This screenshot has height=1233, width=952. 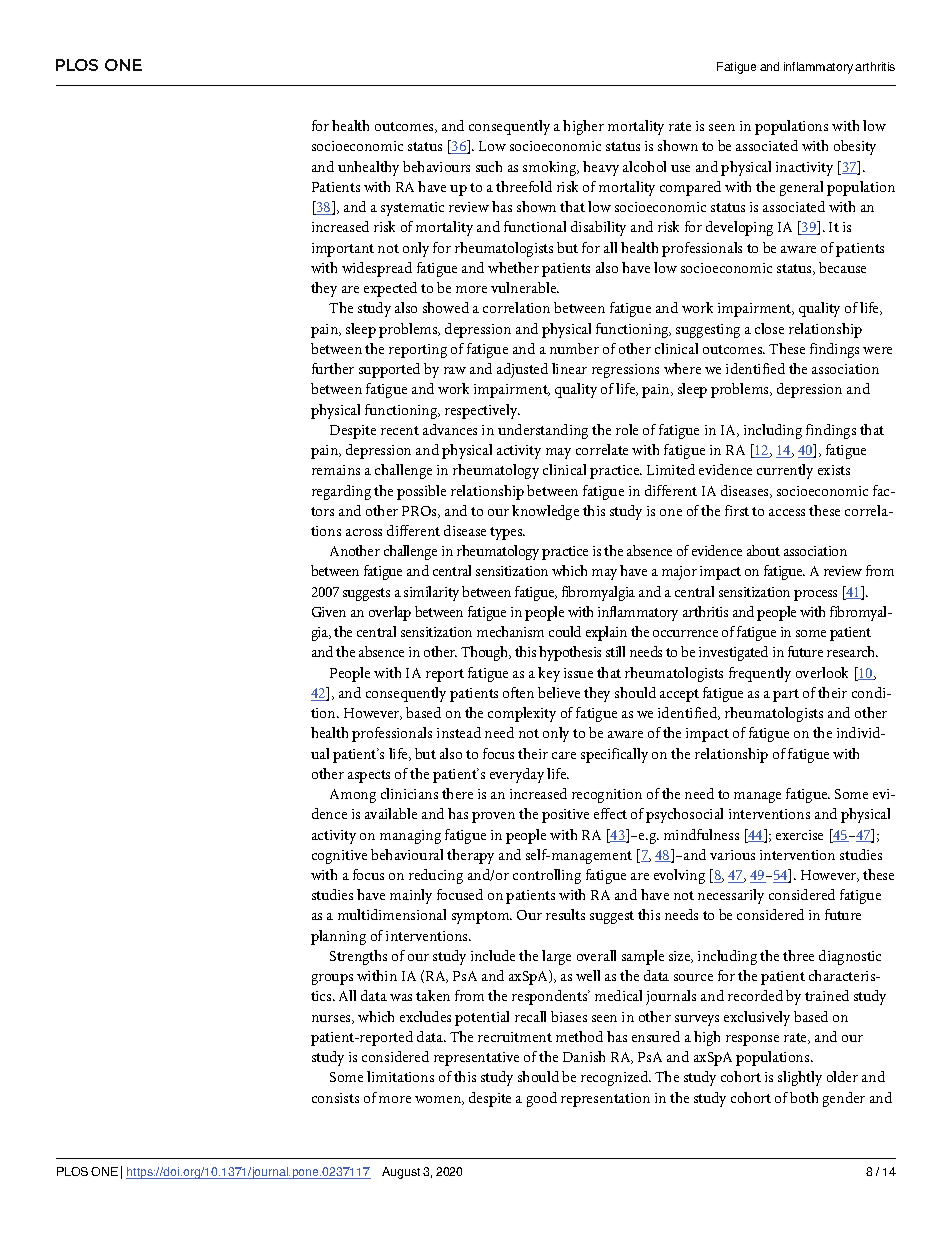 I want to click on access, so click(x=787, y=512).
